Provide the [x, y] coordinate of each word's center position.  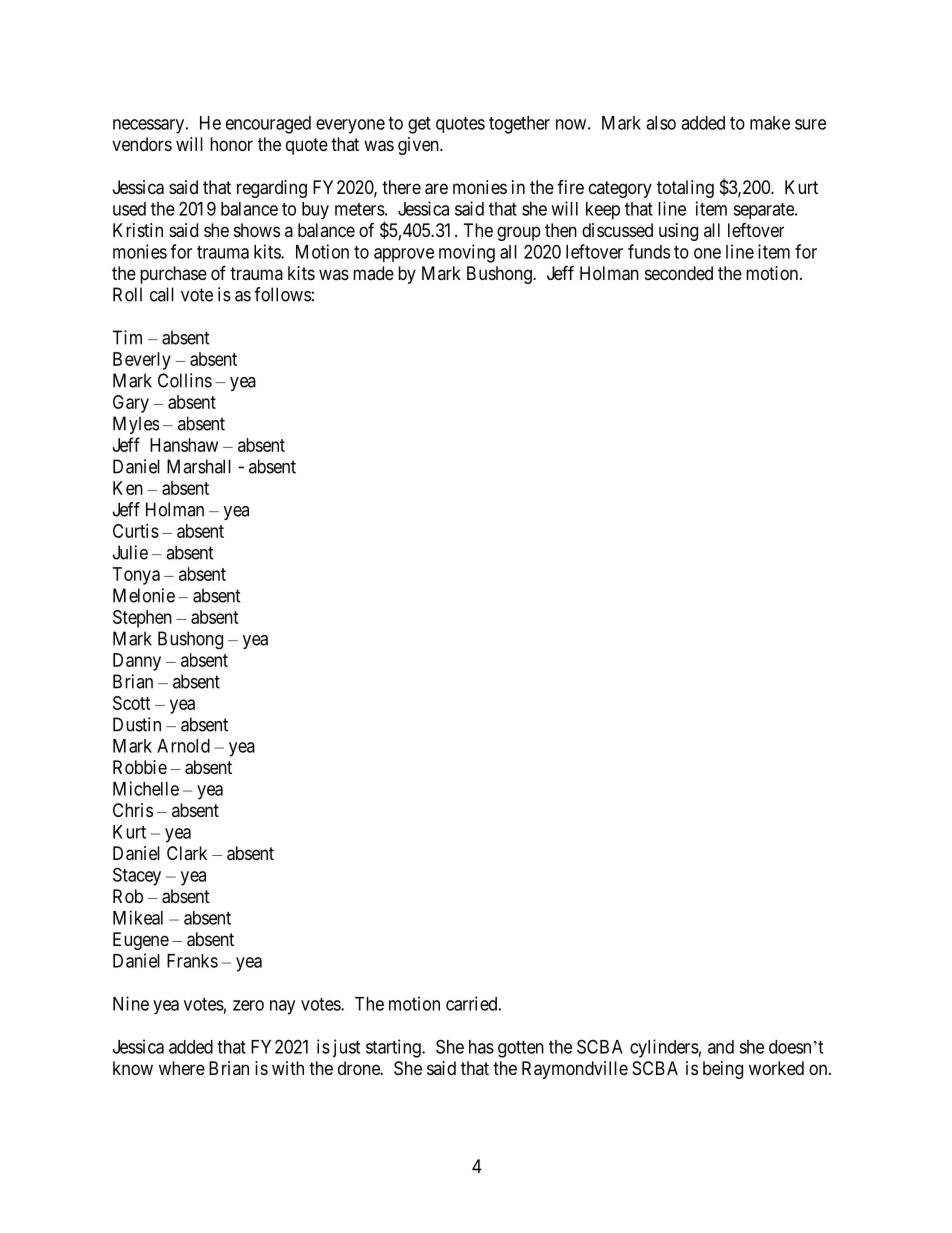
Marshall [199, 466]
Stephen [142, 619]
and [721, 1047]
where [182, 1068]
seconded [679, 273]
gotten [521, 1049]
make [770, 123]
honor [231, 144]
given [419, 146]
